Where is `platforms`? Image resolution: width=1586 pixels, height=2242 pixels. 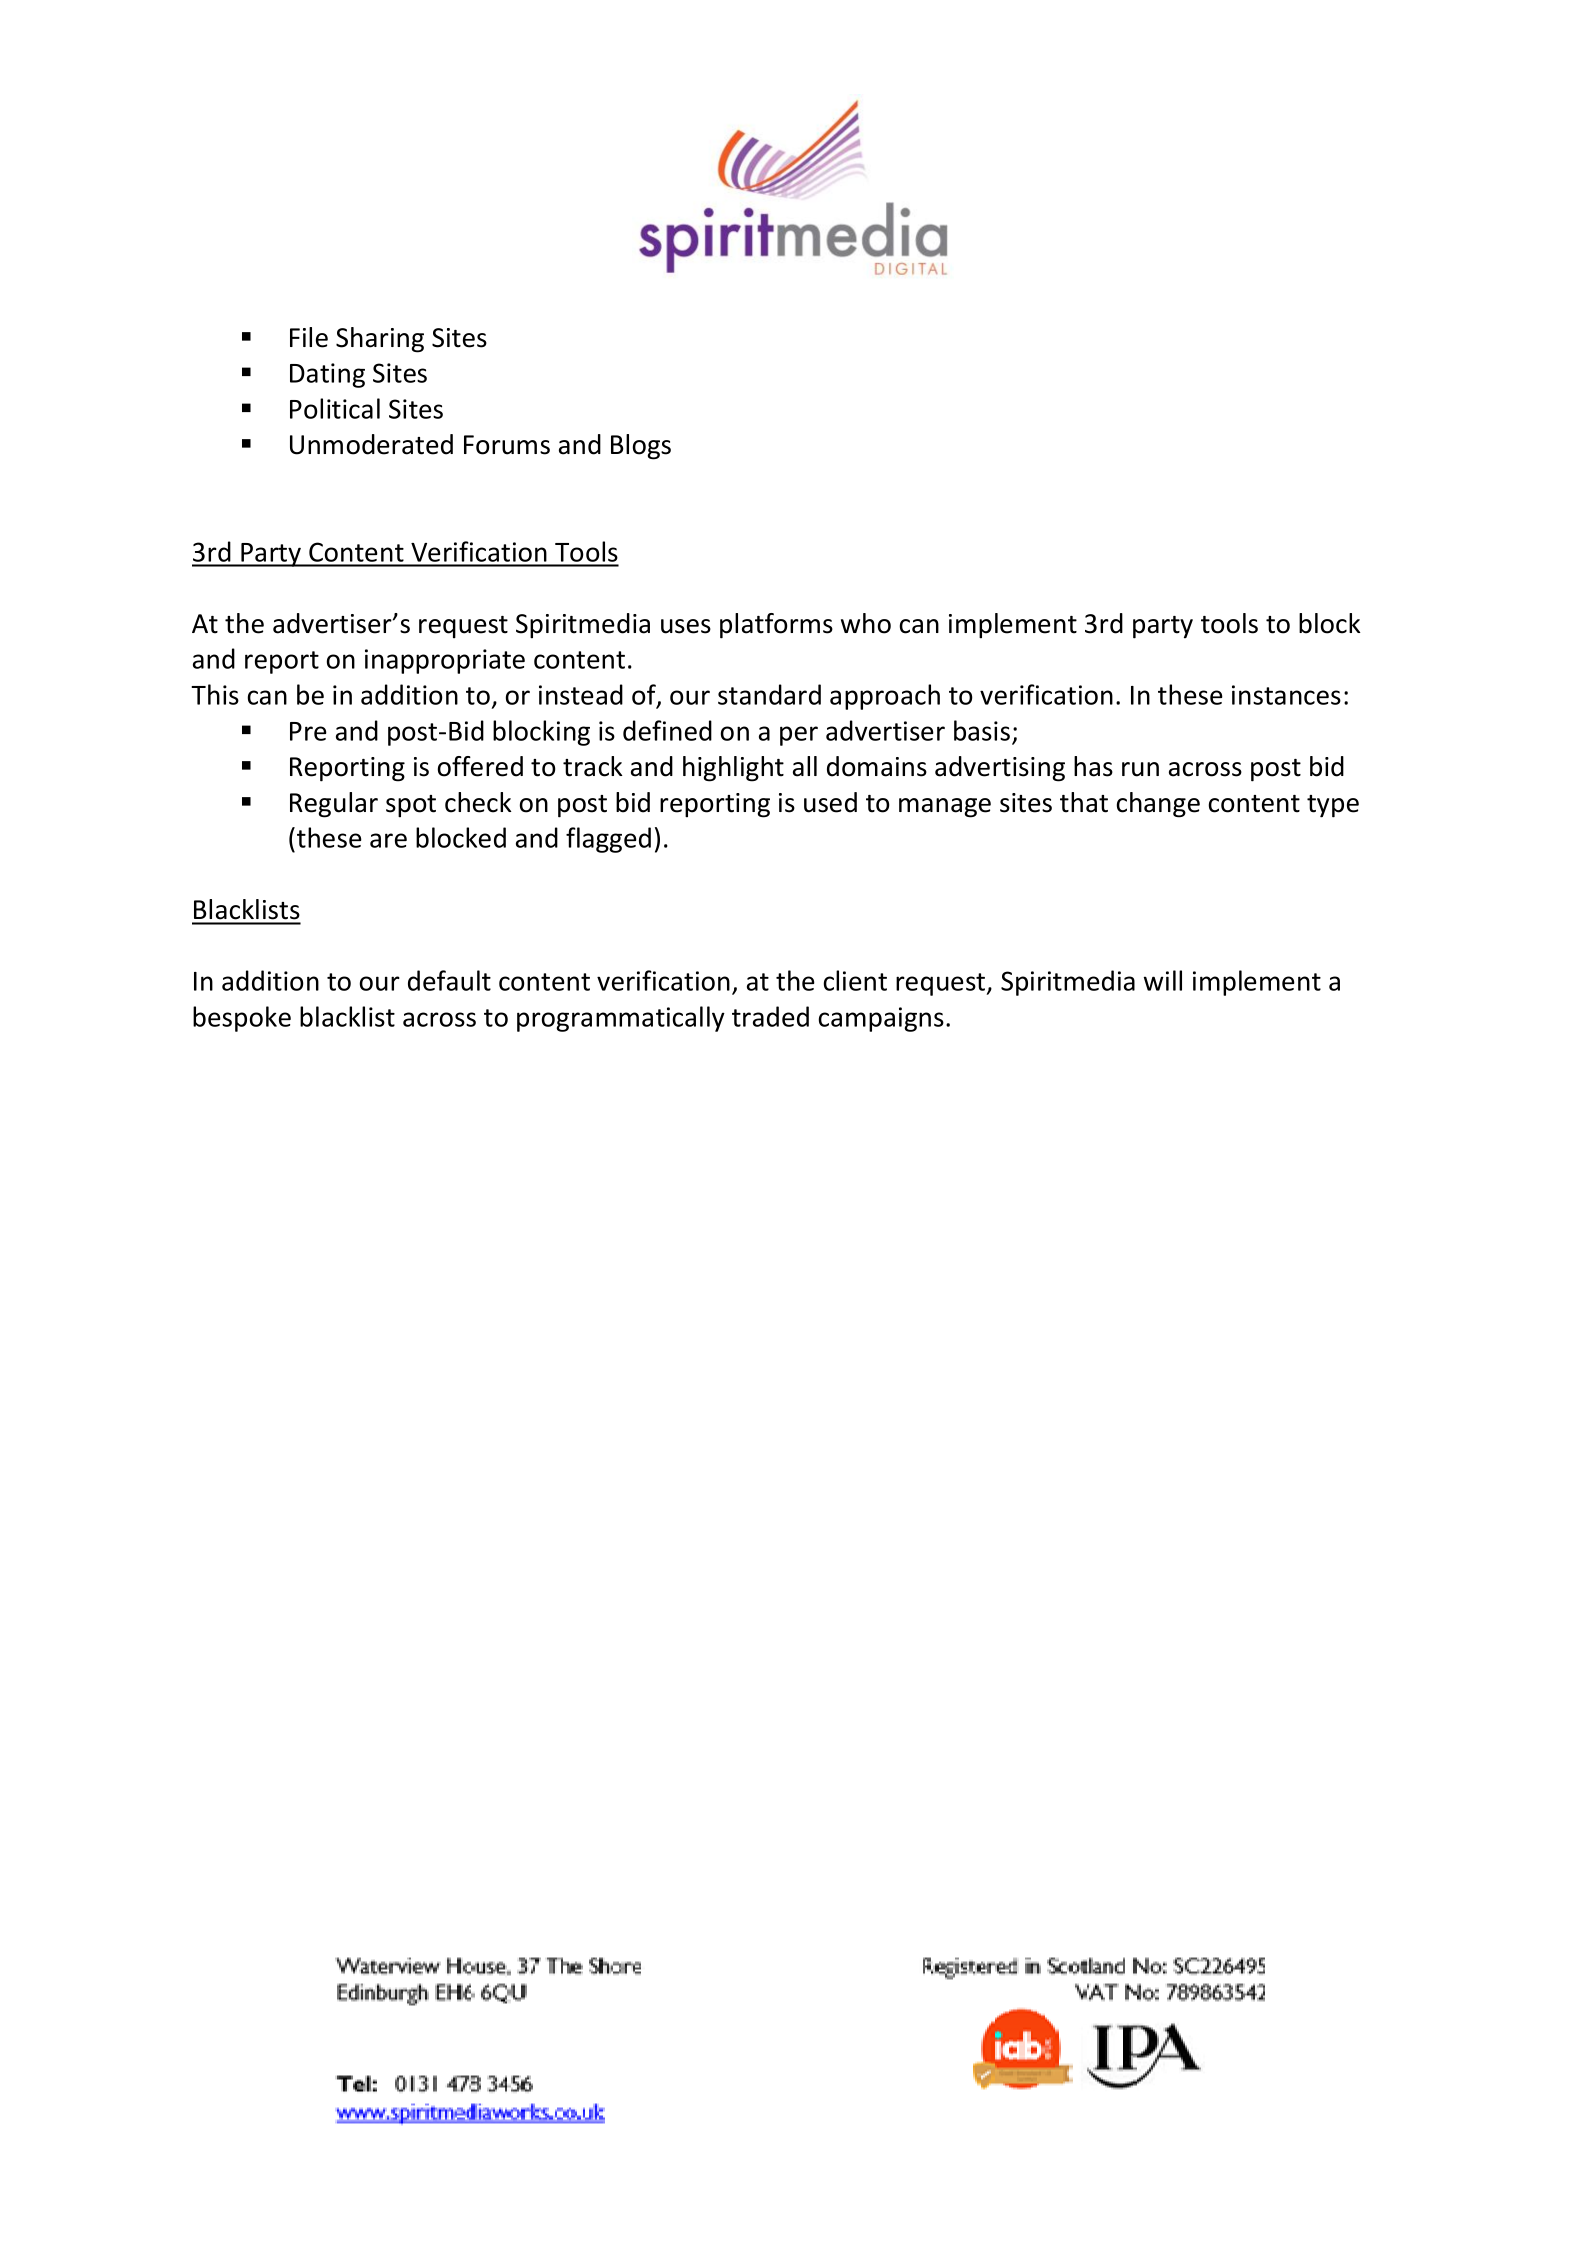 platforms is located at coordinates (776, 626).
